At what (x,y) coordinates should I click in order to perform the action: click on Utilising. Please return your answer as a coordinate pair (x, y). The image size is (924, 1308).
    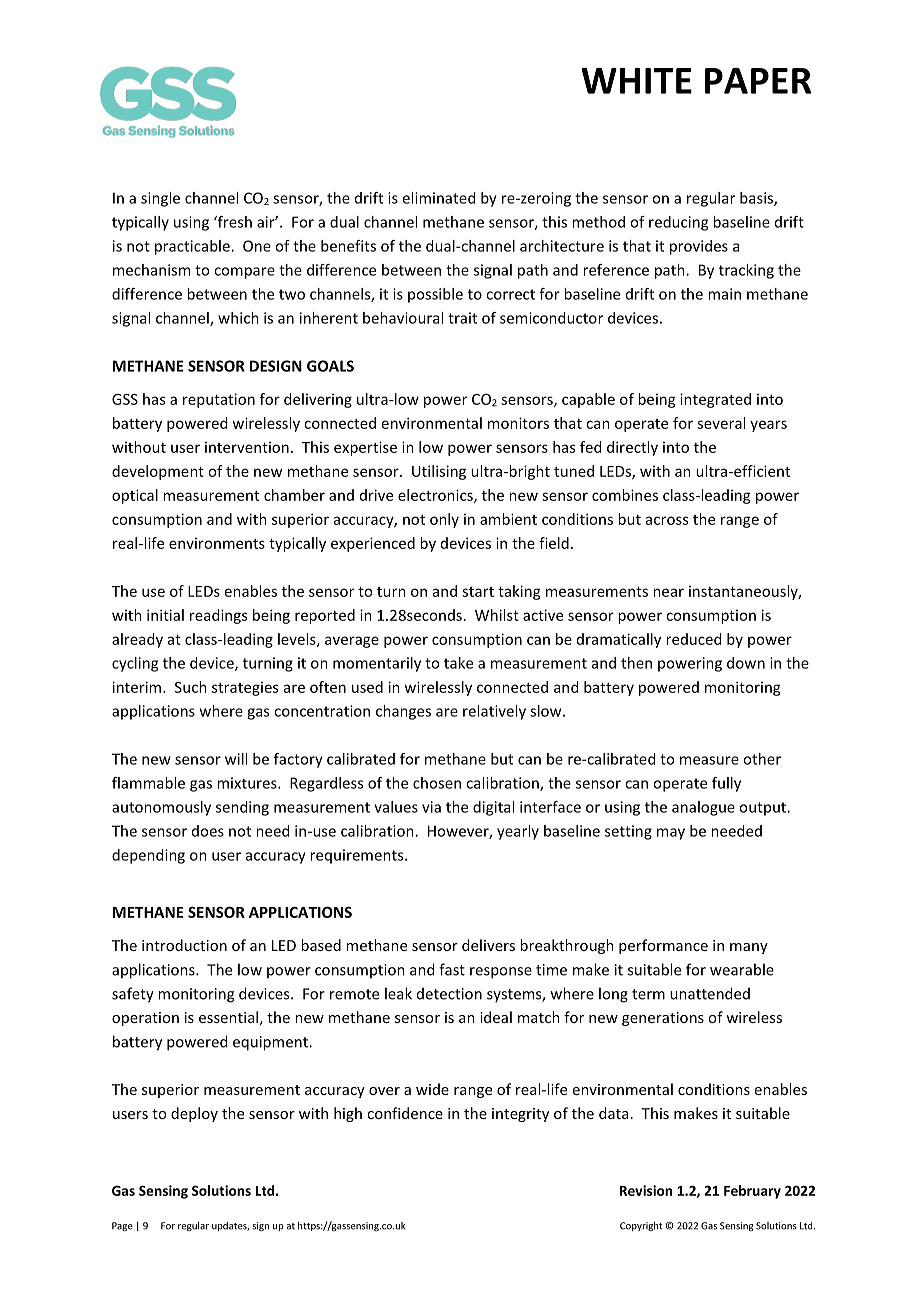
    Looking at the image, I should click on (439, 472).
